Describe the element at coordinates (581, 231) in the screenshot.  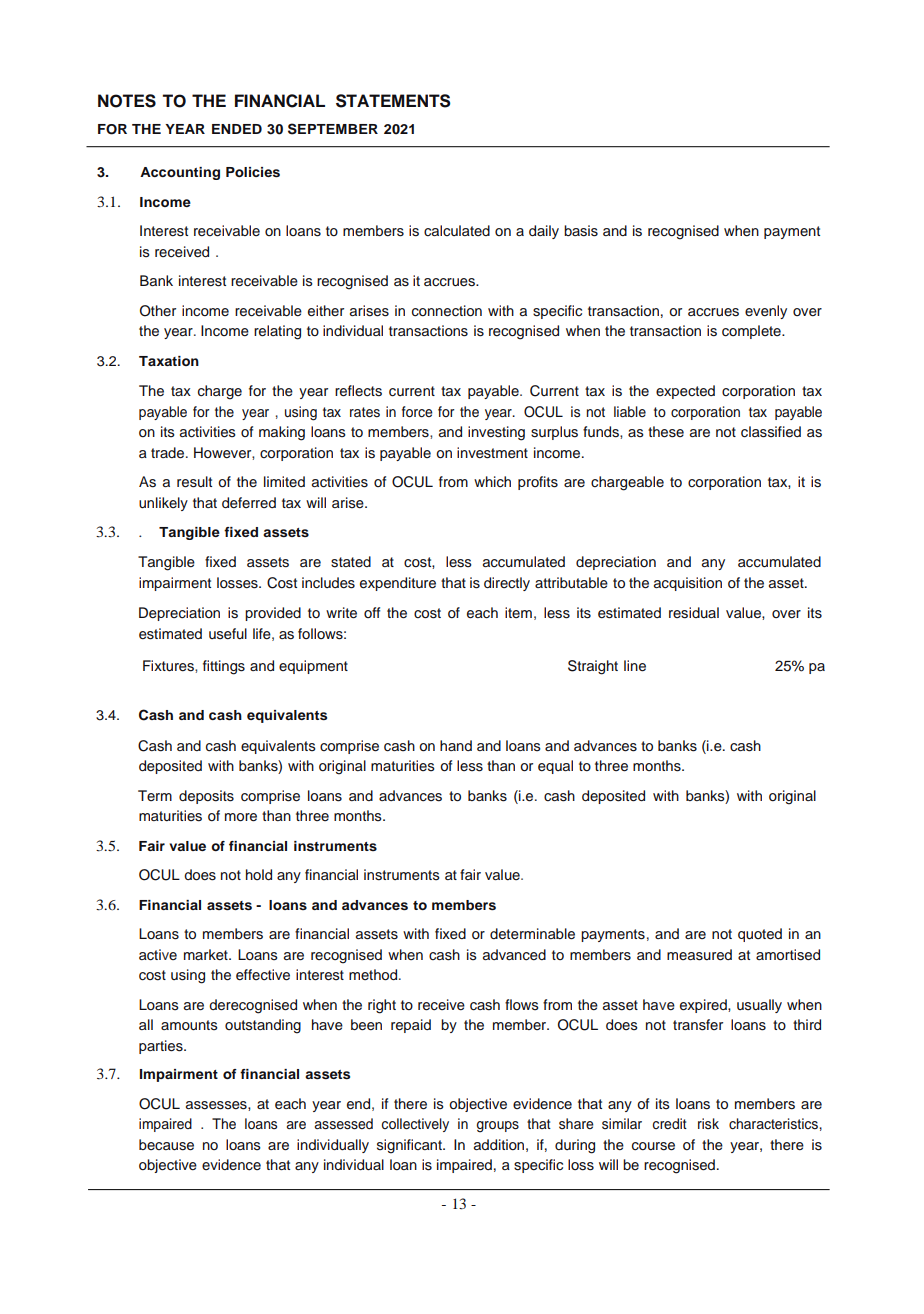
I see `basis` at that location.
